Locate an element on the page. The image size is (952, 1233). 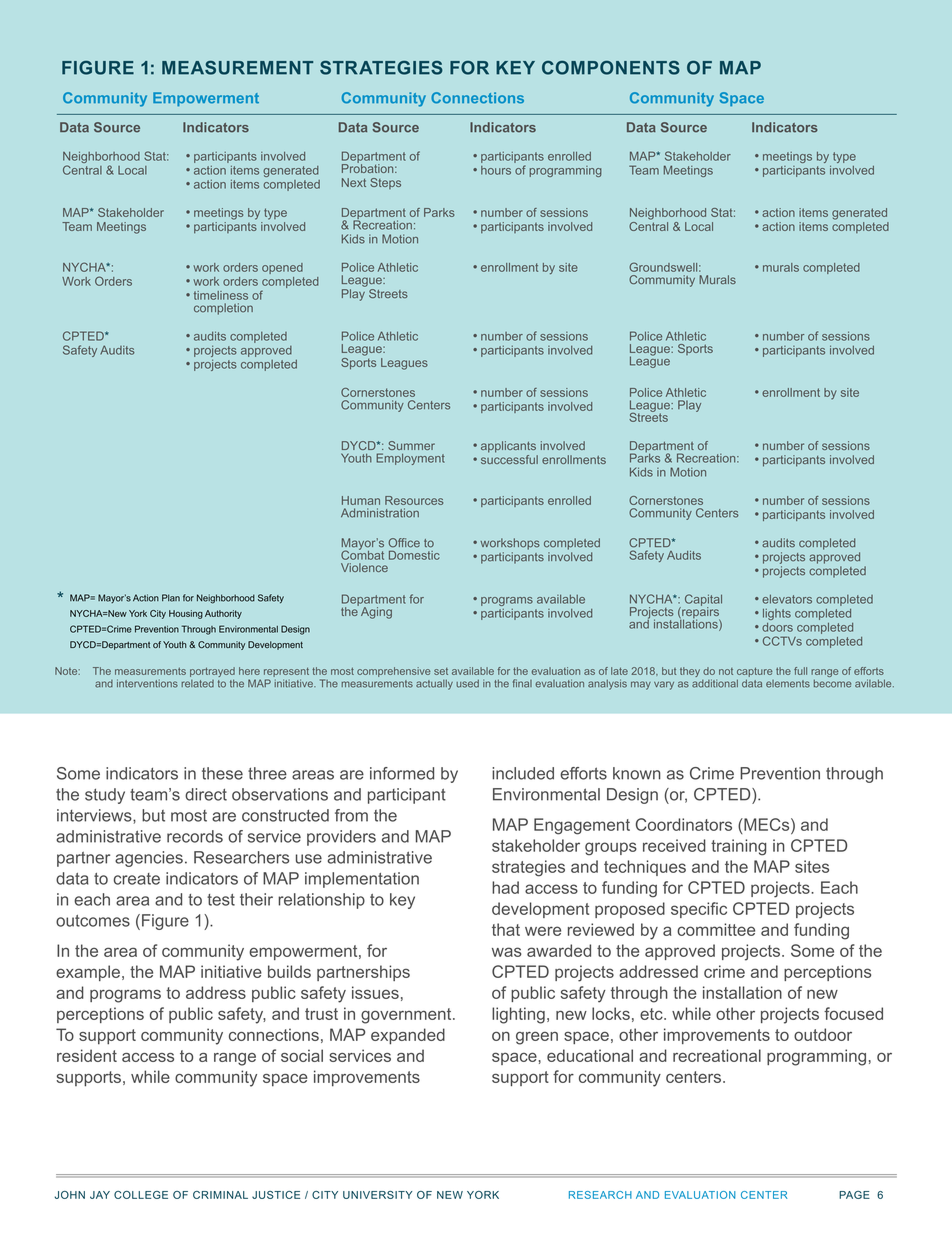
COMPONENTS is located at coordinates (611, 68).
